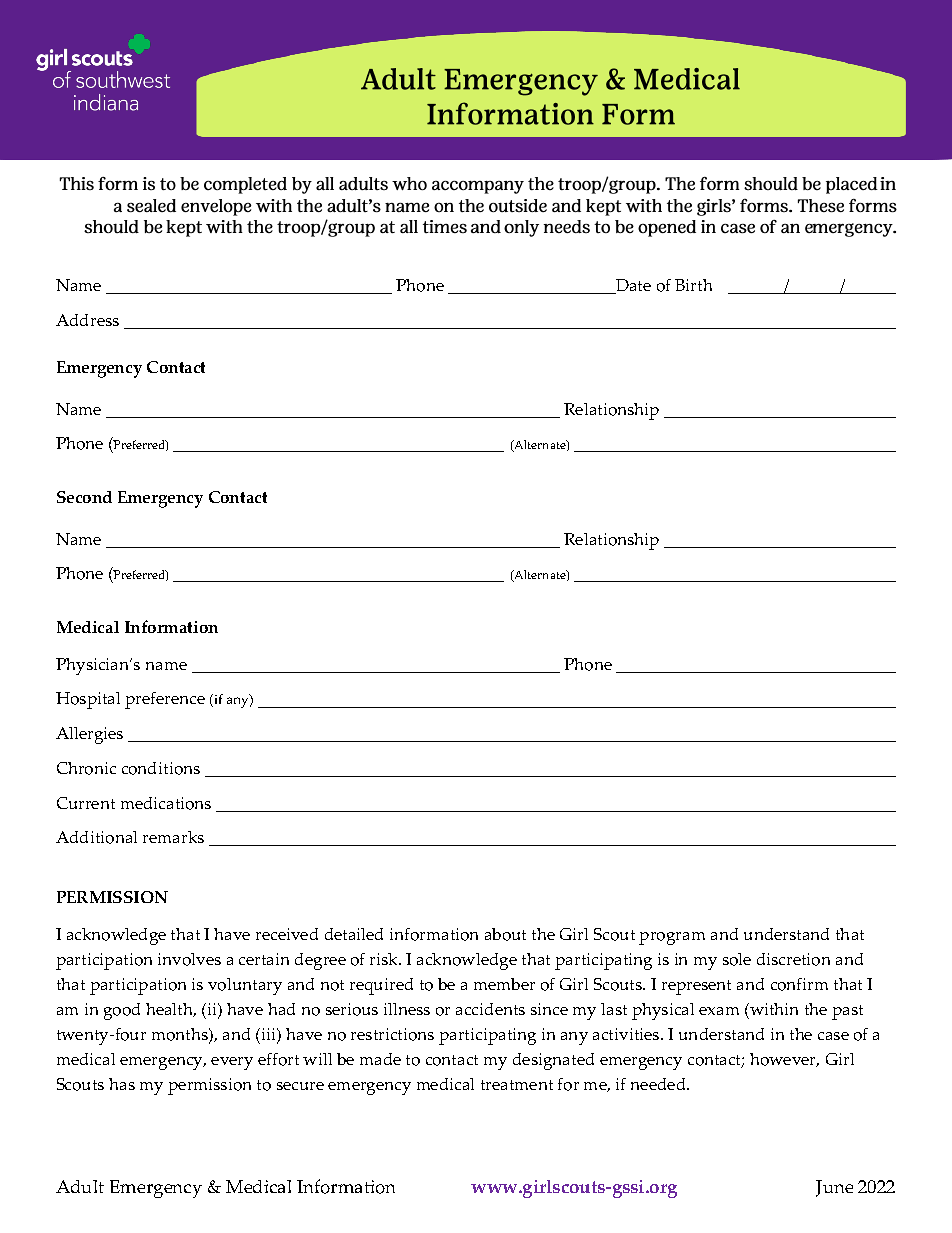 This screenshot has width=952, height=1233. Describe the element at coordinates (834, 1188) in the screenshot. I see `June` at that location.
